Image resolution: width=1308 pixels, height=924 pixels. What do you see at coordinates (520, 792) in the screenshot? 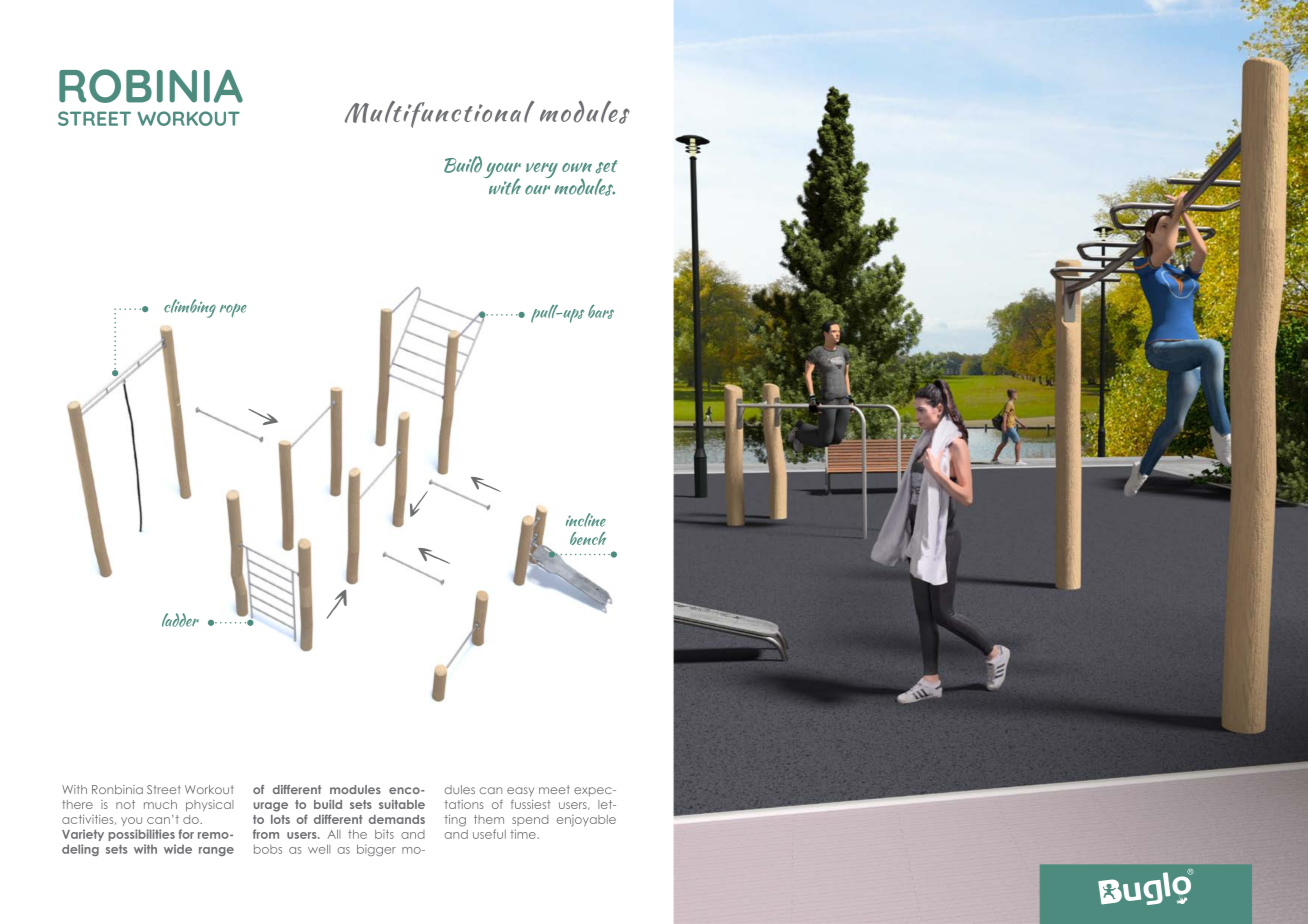
I see `easy` at bounding box center [520, 792].
